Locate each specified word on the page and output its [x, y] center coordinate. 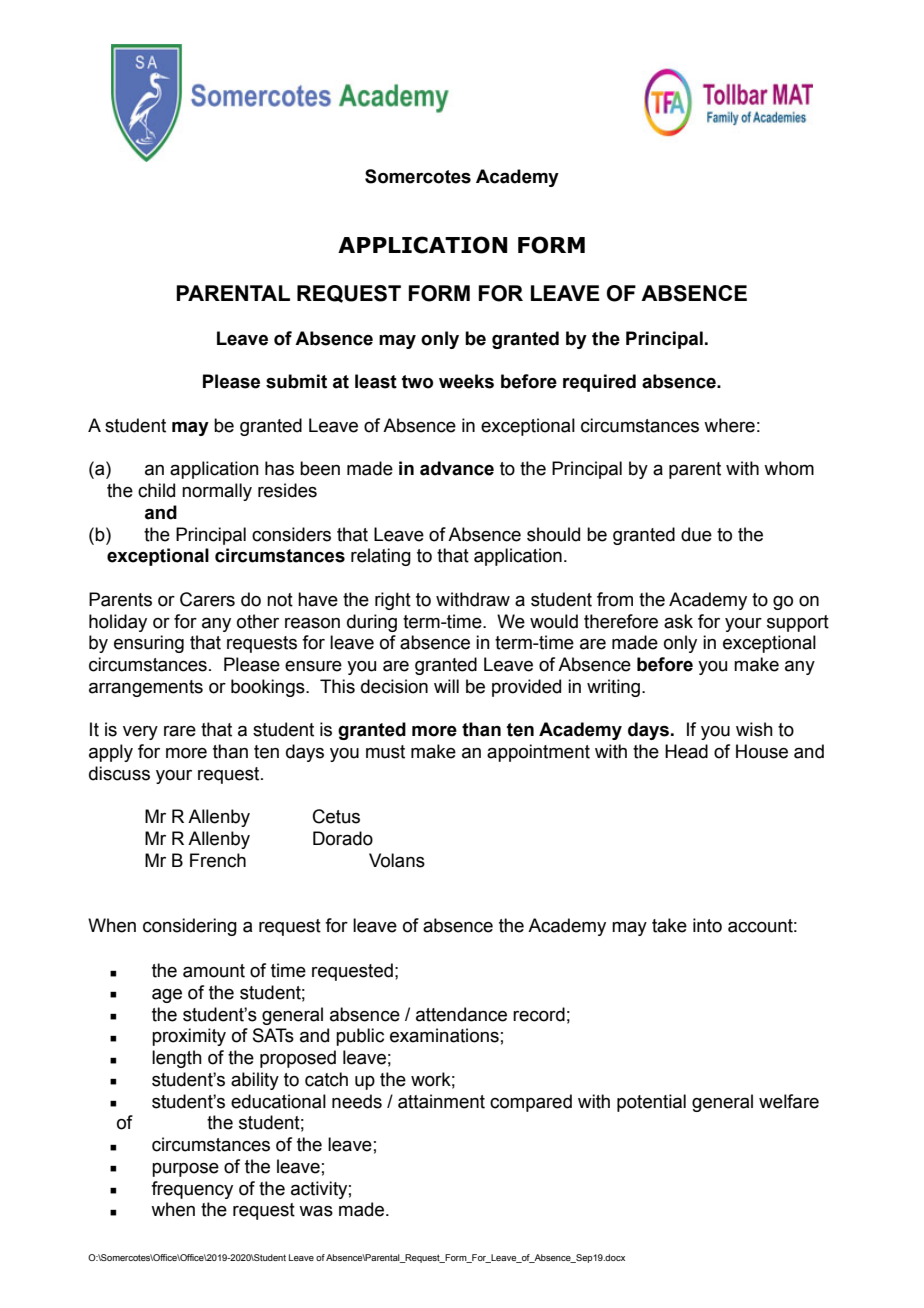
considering [190, 927]
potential [651, 1103]
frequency [192, 1190]
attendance [461, 1014]
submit [296, 381]
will [446, 686]
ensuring [149, 644]
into [707, 925]
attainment [441, 1101]
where [729, 425]
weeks [466, 381]
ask [678, 621]
